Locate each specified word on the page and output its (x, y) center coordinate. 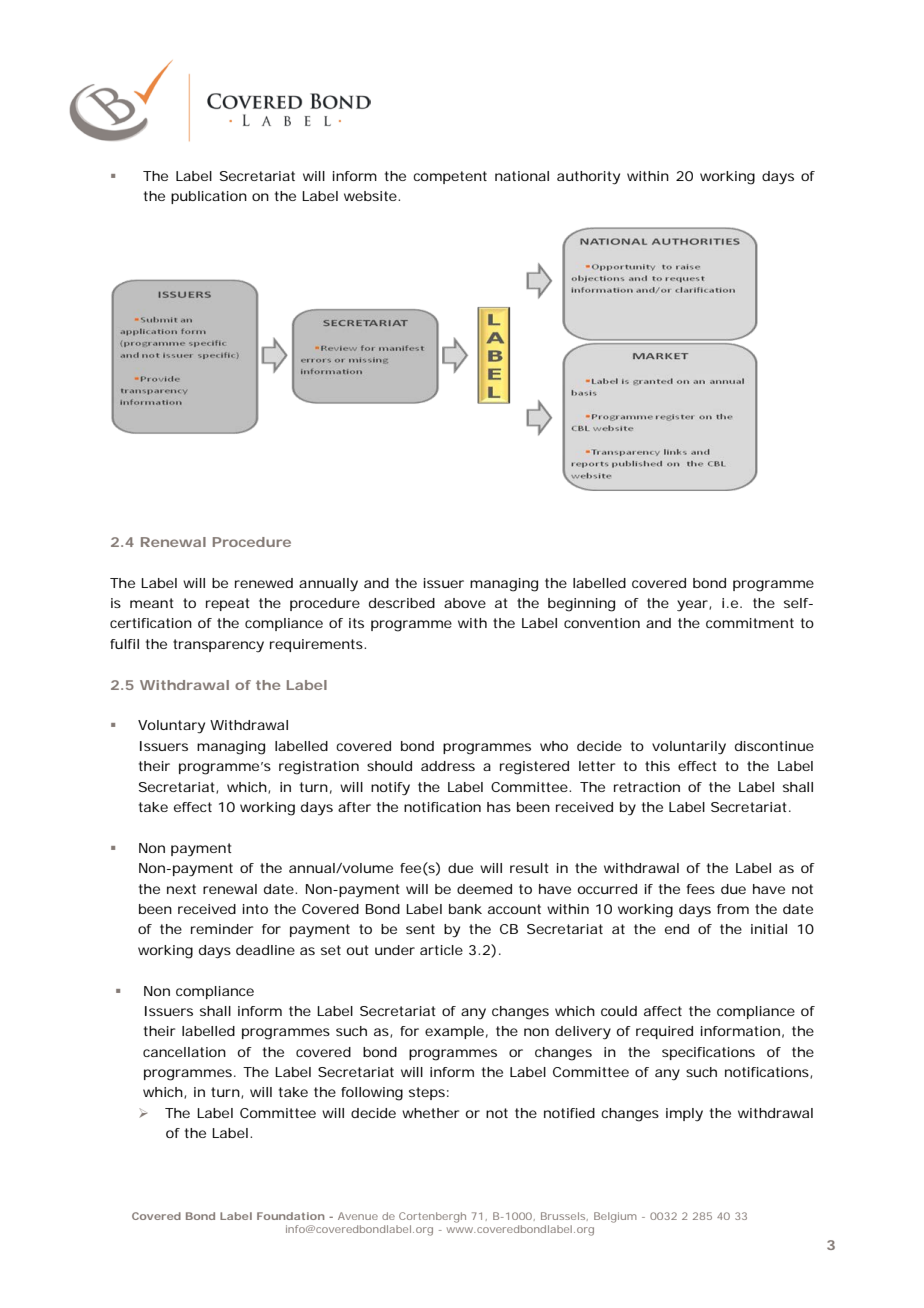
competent (450, 177)
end (677, 929)
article (441, 950)
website (370, 196)
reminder (222, 929)
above (465, 603)
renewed (264, 583)
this (657, 766)
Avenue (358, 1216)
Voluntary (171, 727)
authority (588, 178)
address (448, 766)
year (692, 606)
